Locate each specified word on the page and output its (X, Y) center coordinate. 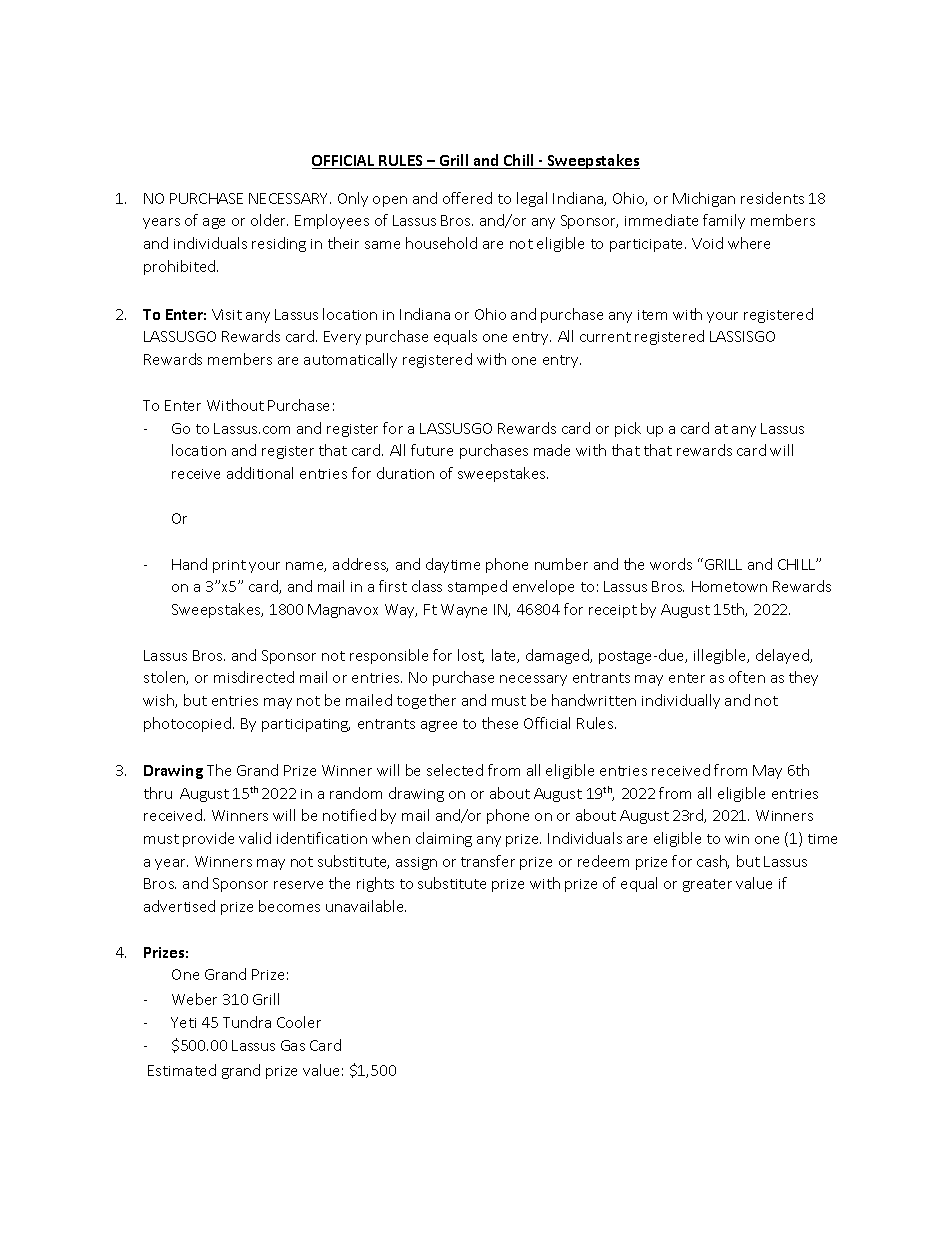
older (269, 220)
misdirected (254, 677)
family (724, 221)
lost (471, 656)
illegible (721, 656)
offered (467, 198)
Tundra (247, 1022)
